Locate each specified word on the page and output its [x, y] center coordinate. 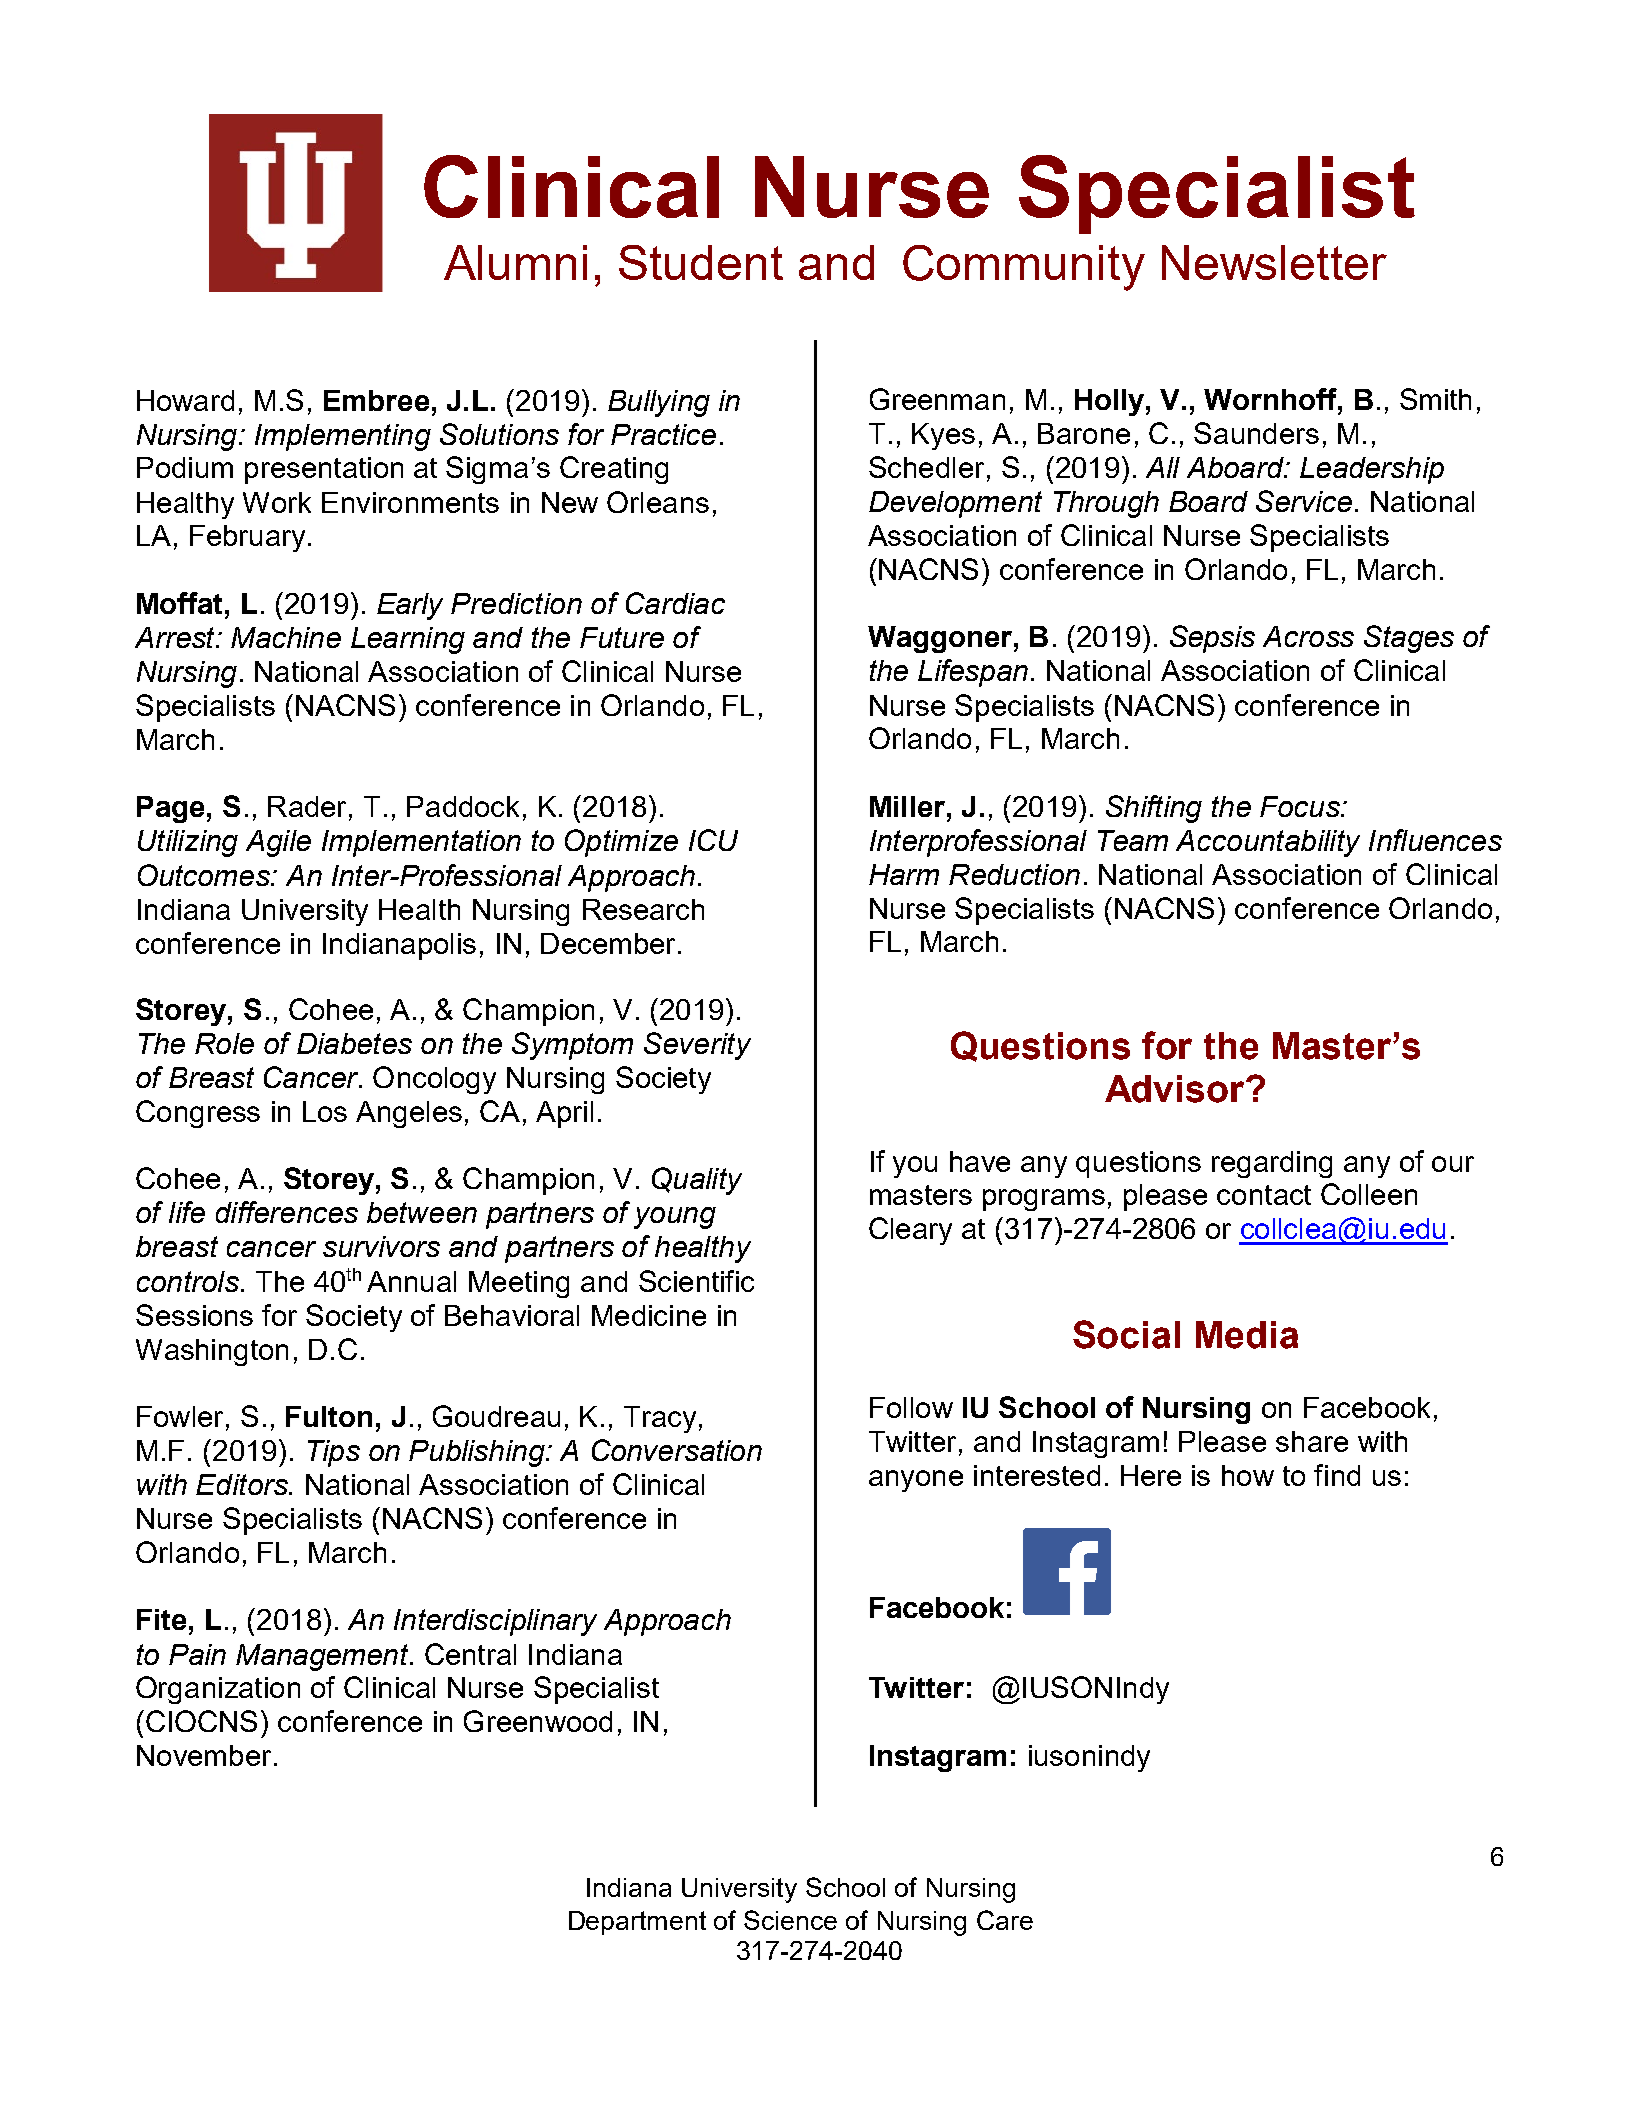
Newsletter [1274, 262]
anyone [916, 1481]
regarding [1272, 1164]
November [204, 1755]
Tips [334, 1453]
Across [1308, 636]
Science [790, 1920]
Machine [286, 637]
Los [325, 1111]
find [1337, 1475]
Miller [909, 806]
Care [1005, 1920]
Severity [697, 1046]
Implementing [343, 437]
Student [701, 262]
